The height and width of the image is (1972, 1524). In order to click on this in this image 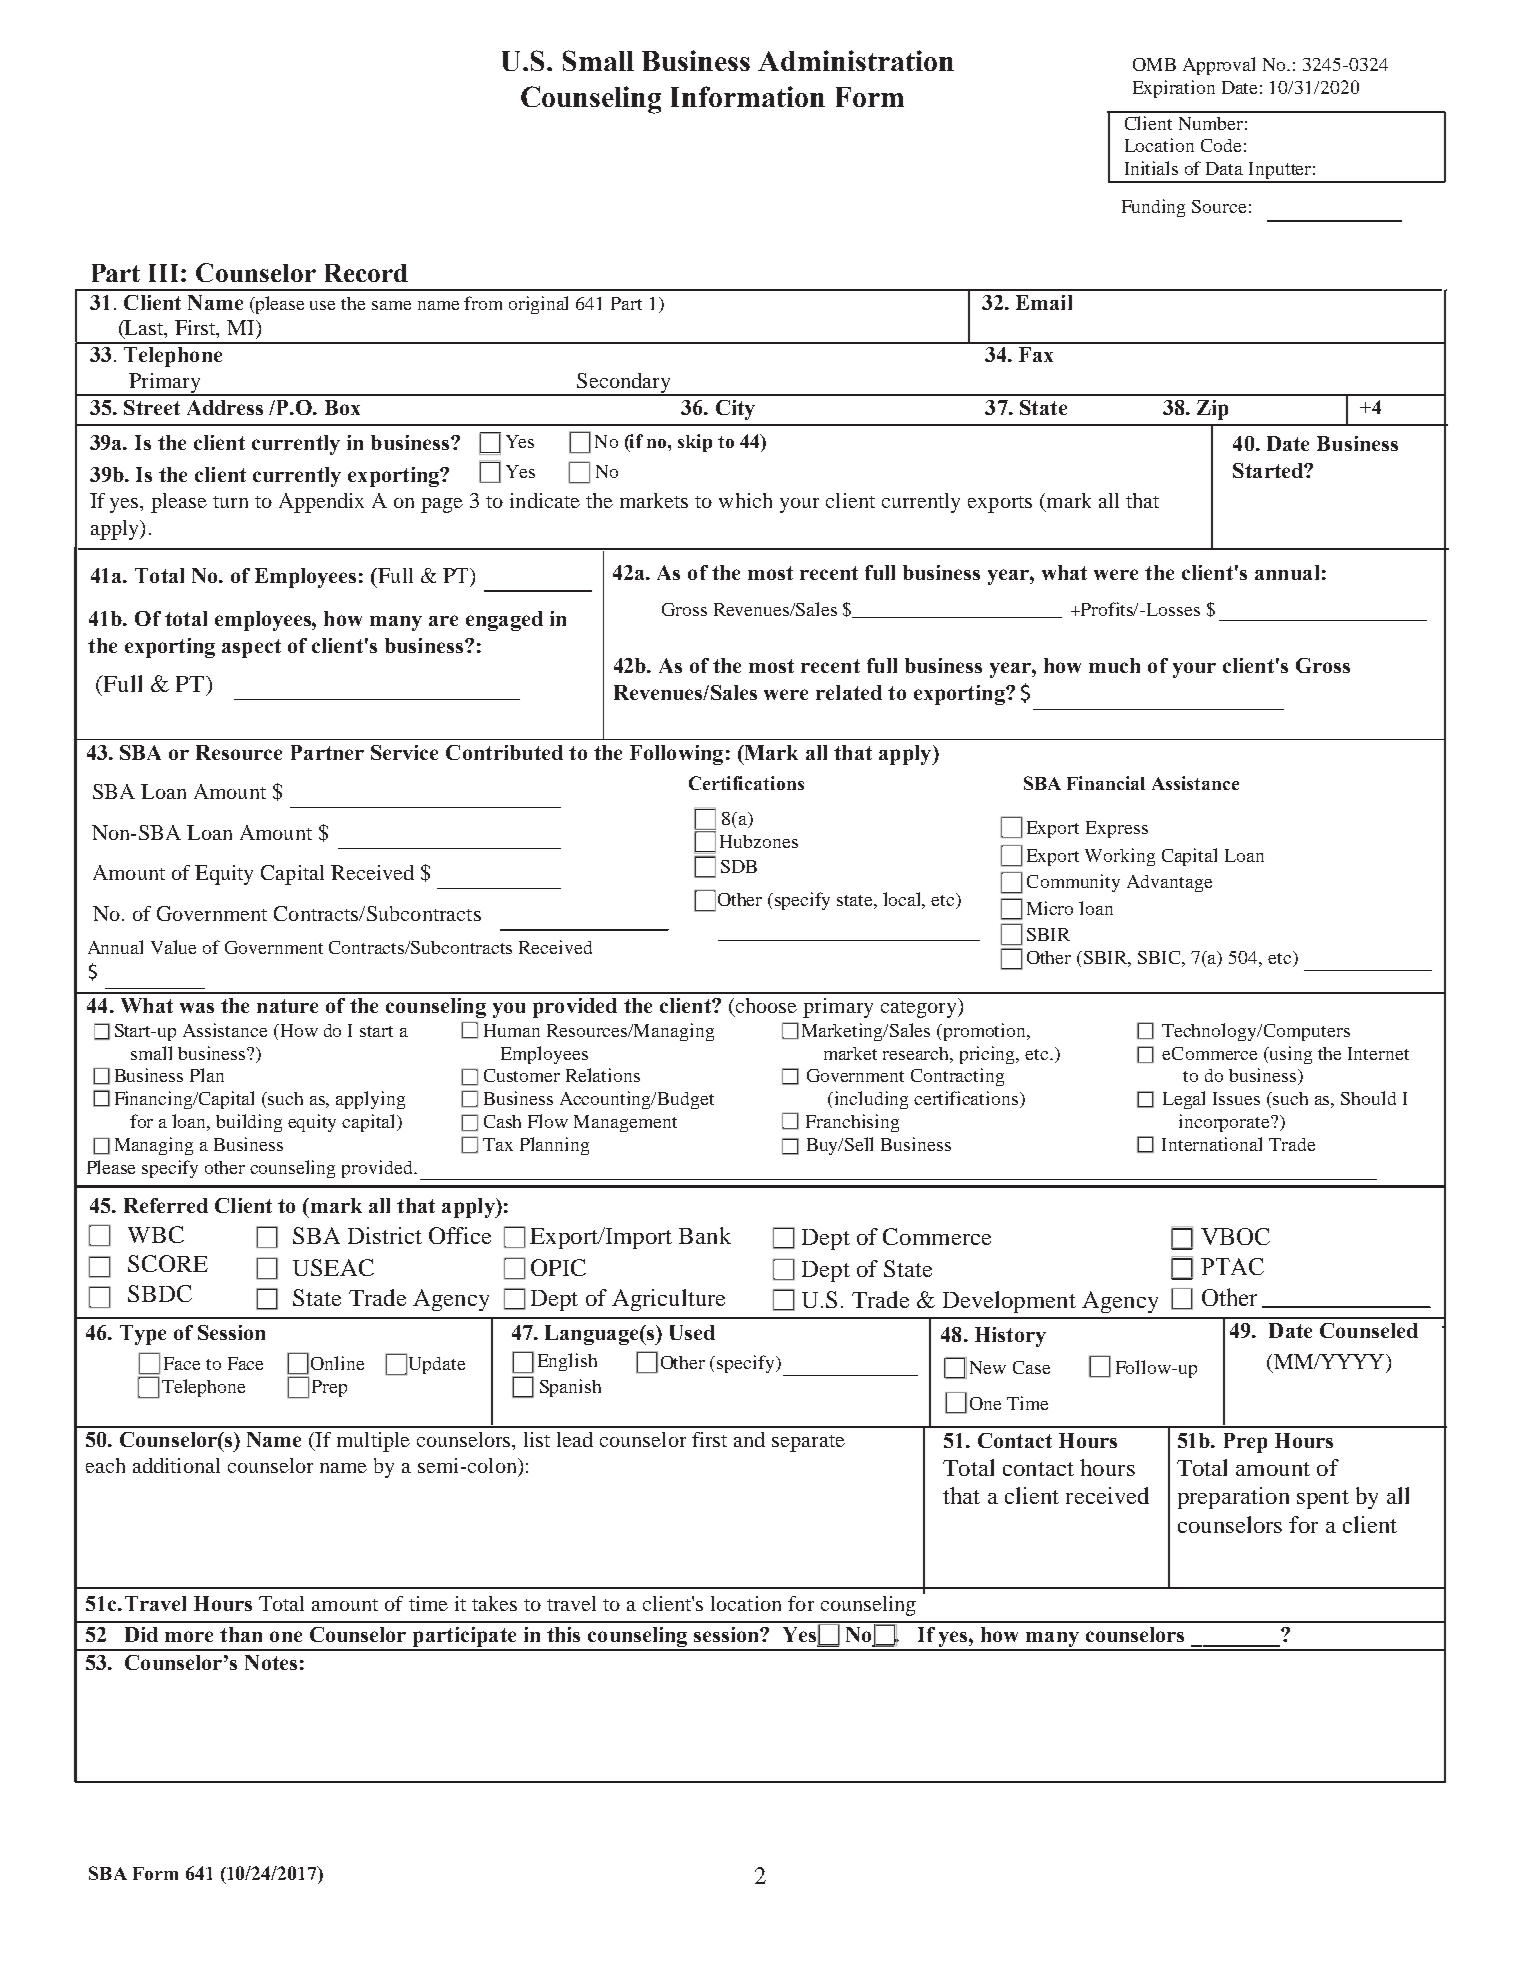, I will do `click(563, 1634)`.
